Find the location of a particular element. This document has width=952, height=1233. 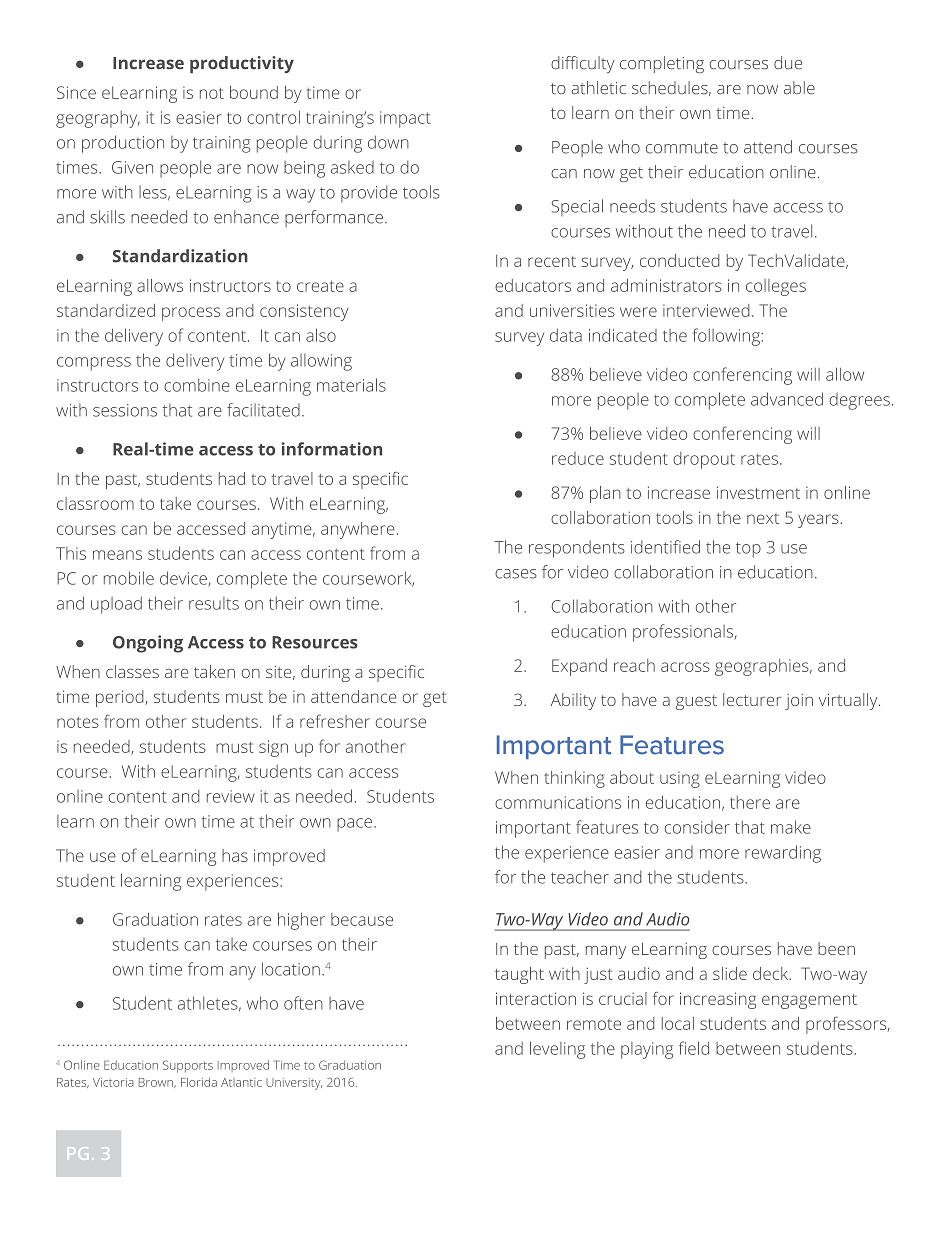

Supports is located at coordinates (188, 1066).
